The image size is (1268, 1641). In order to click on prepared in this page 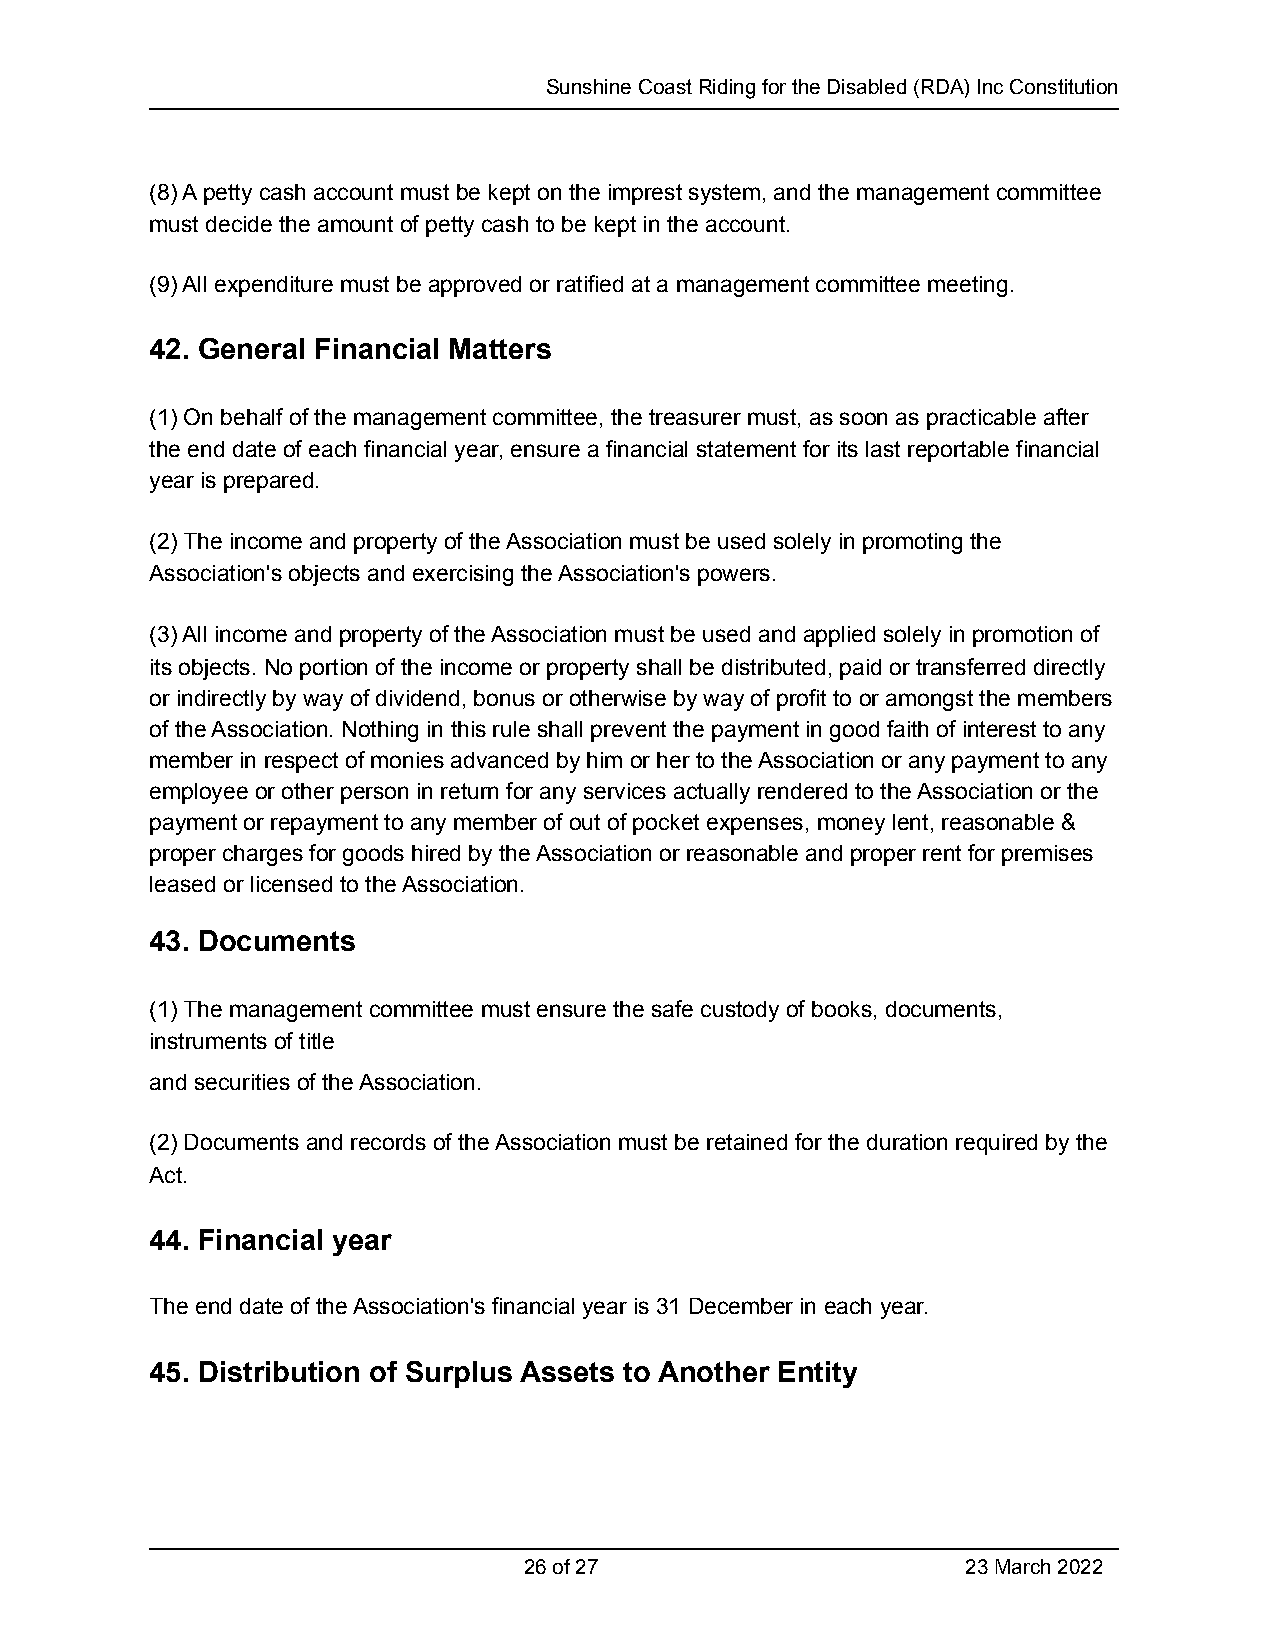, I will do `click(268, 482)`.
